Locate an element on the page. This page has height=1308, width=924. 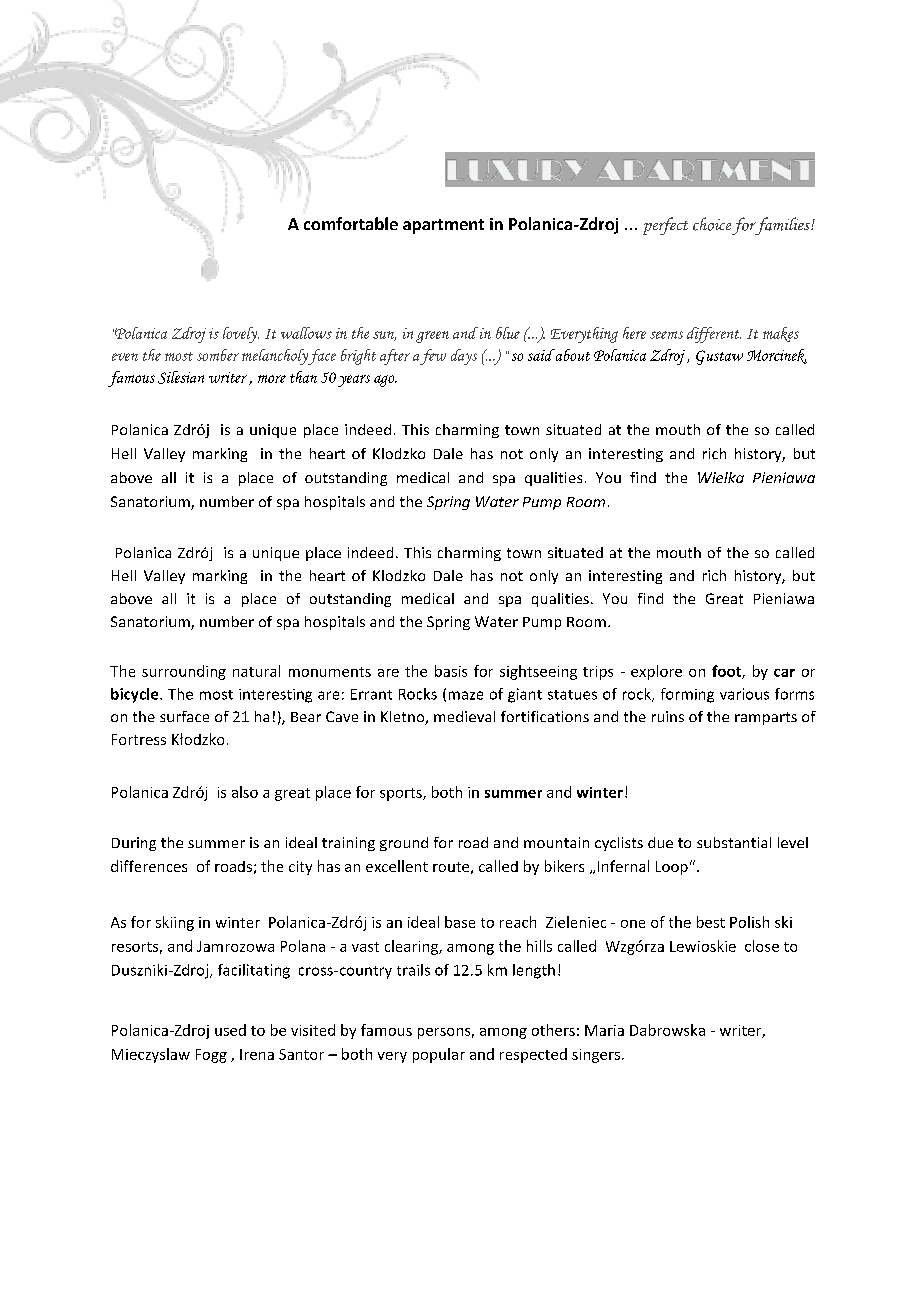
apartment is located at coordinates (443, 226).
